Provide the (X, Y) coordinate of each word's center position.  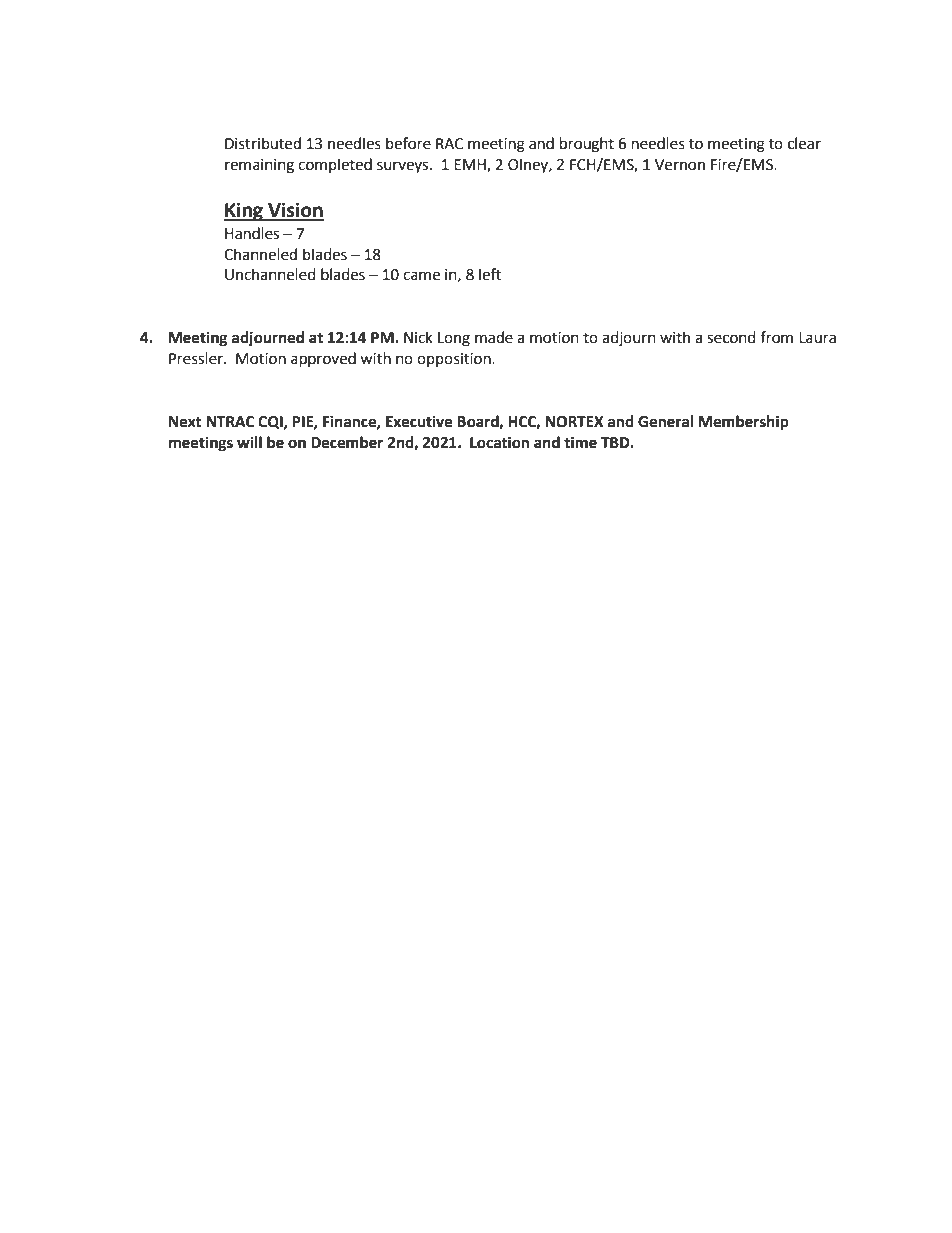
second (731, 337)
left (490, 274)
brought (587, 145)
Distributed (263, 143)
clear (804, 143)
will (249, 442)
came (421, 276)
